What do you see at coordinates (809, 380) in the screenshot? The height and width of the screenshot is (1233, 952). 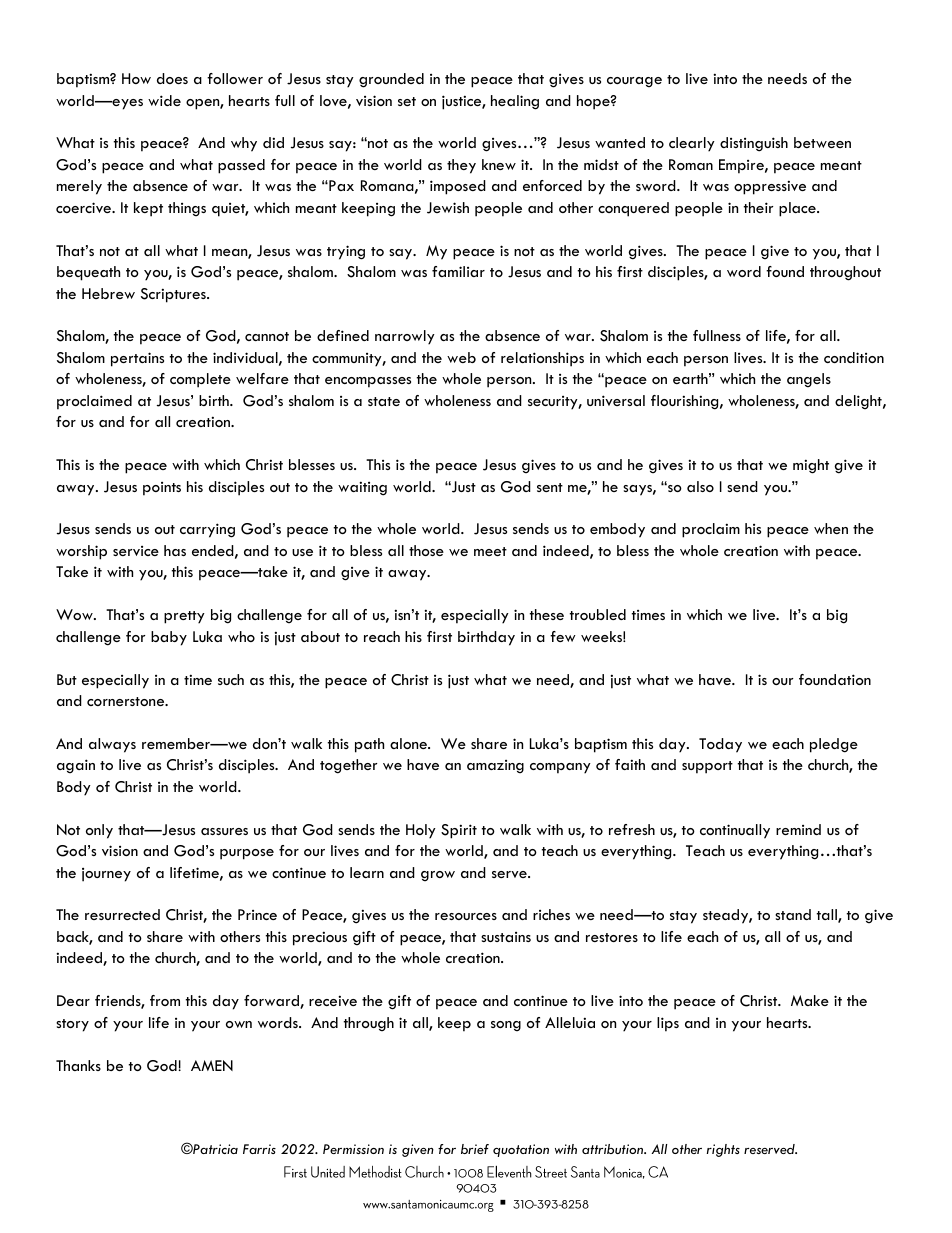 I see `angels` at bounding box center [809, 380].
